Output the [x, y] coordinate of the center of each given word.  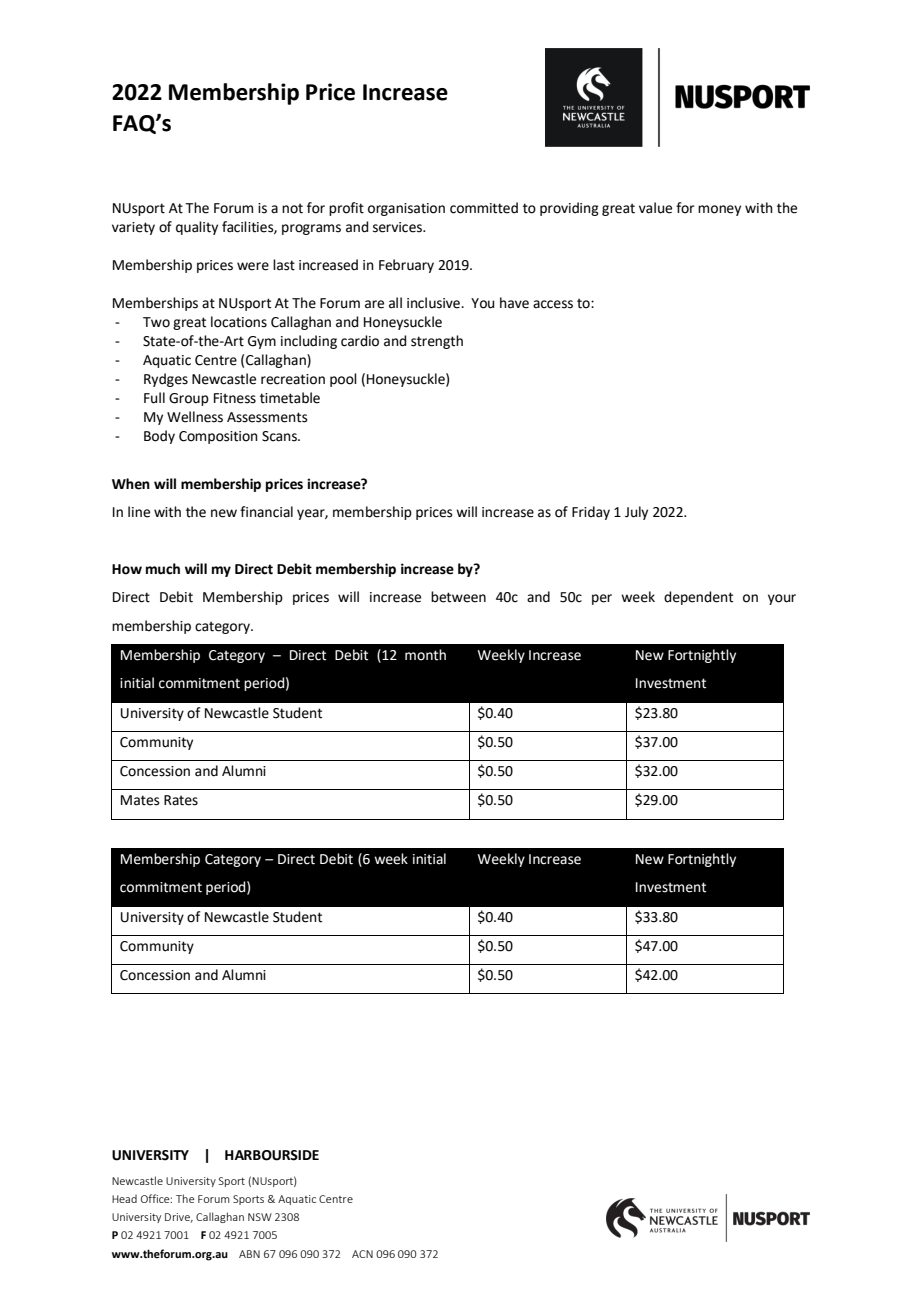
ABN [249, 1254]
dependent [698, 598]
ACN [362, 1254]
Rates [181, 800]
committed [484, 208]
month [425, 655]
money [719, 210]
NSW [260, 1217]
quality [197, 228]
